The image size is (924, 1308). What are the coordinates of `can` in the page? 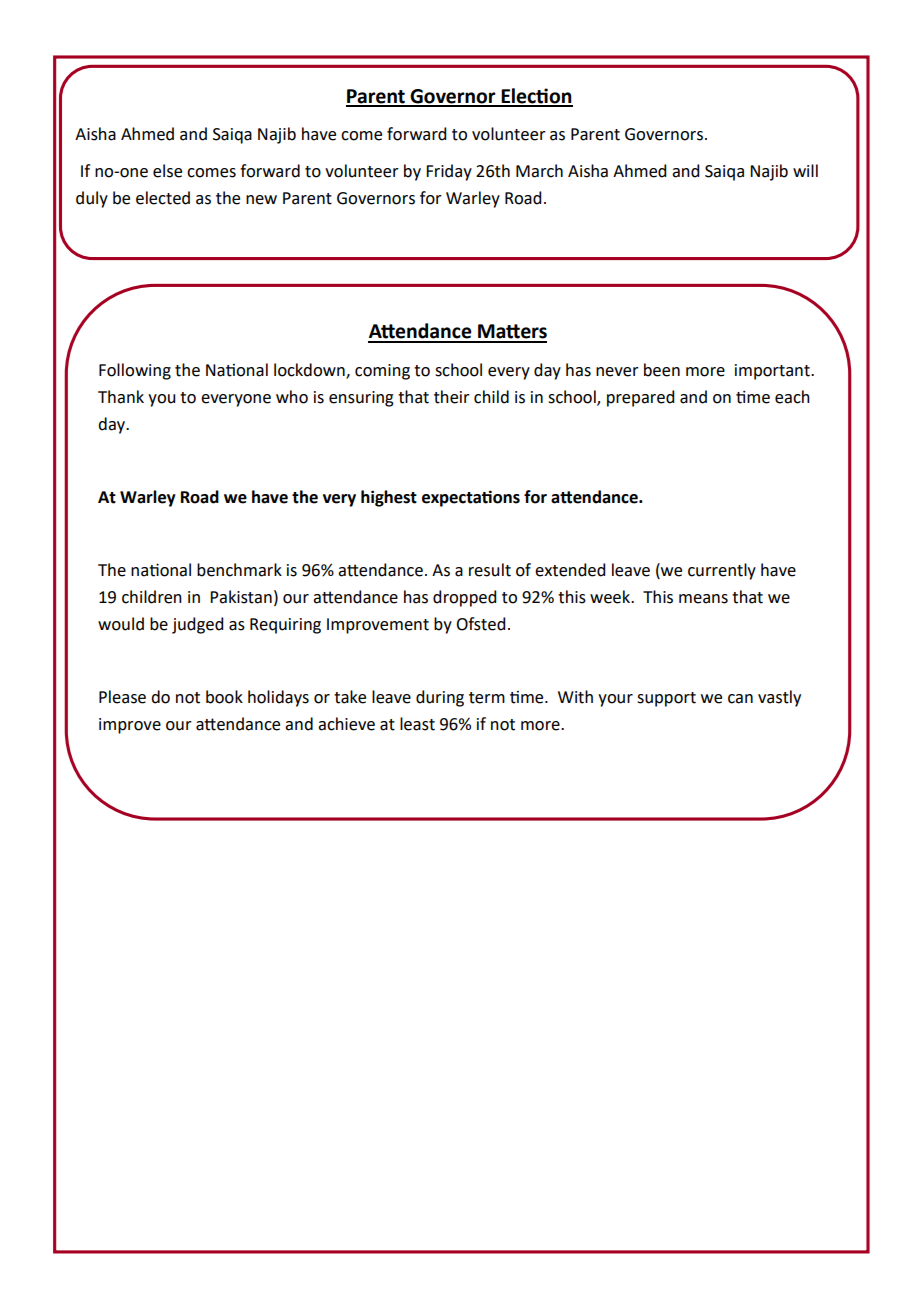 It's located at (740, 699).
